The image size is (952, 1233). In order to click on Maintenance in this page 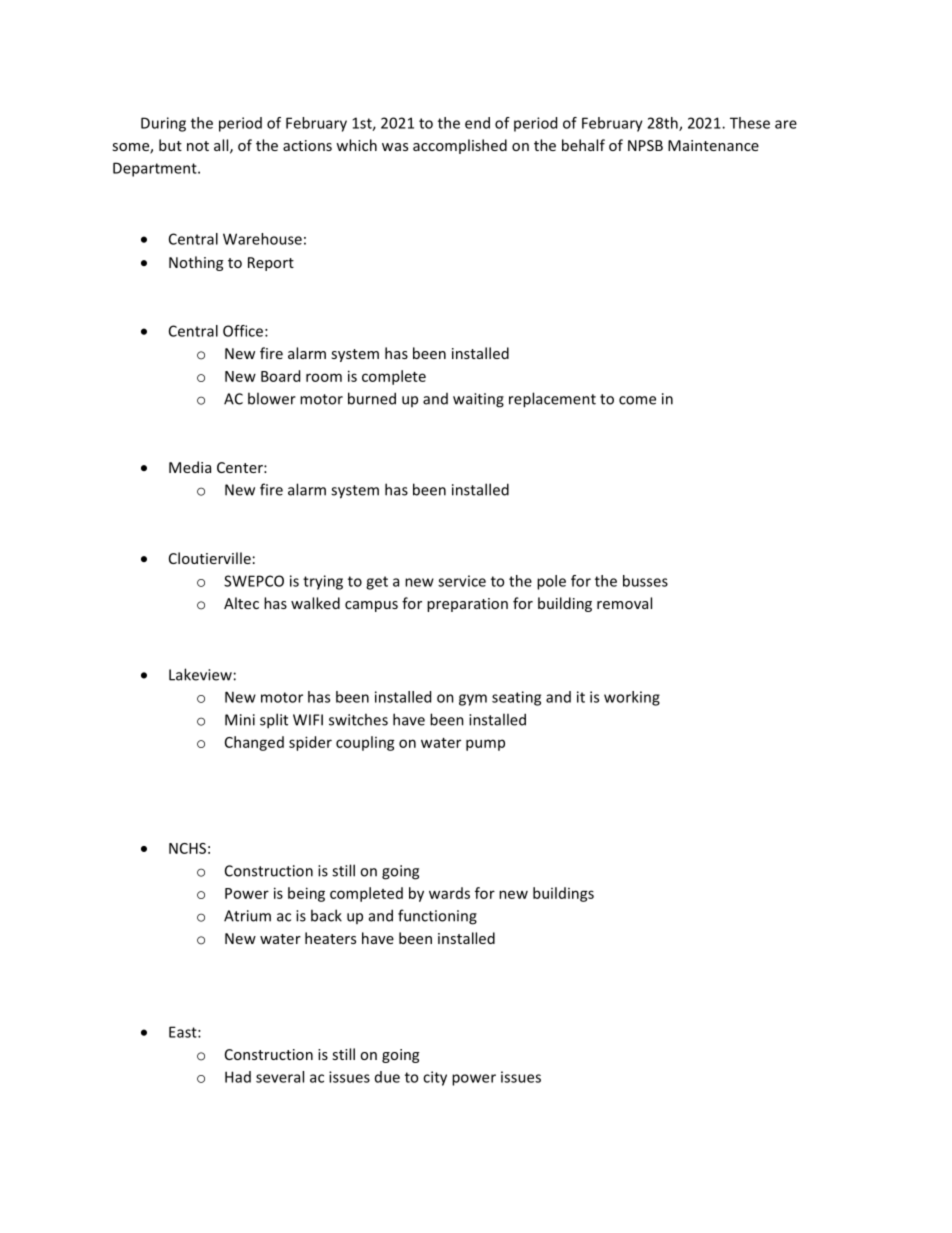, I will do `click(713, 145)`.
